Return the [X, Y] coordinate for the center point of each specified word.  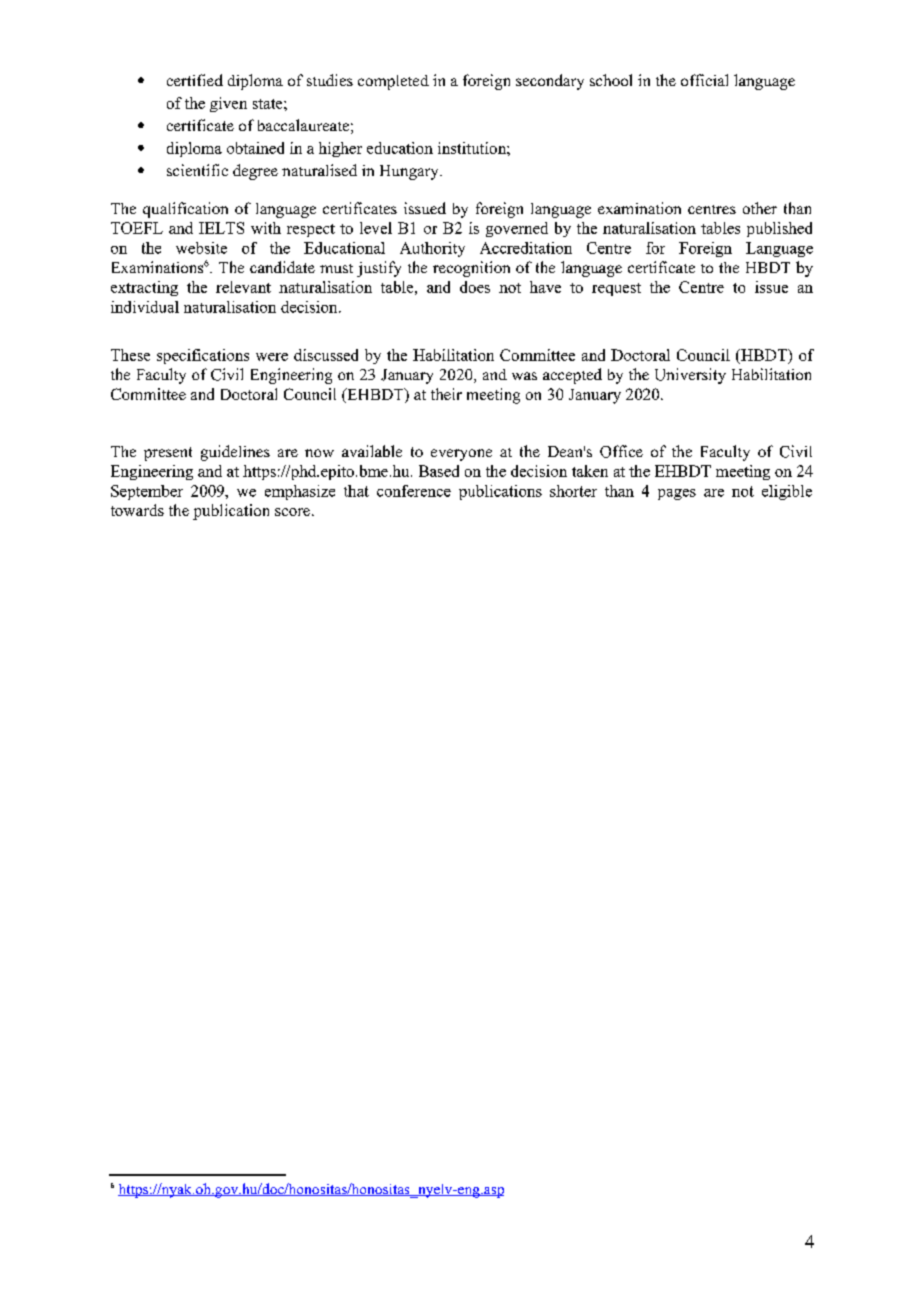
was [524, 376]
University [690, 376]
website [201, 248]
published [779, 229]
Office [621, 451]
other [760, 208]
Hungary [410, 172]
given [228, 104]
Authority [432, 249]
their [446, 394]
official [704, 80]
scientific [197, 170]
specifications [203, 356]
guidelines [235, 453]
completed [393, 82]
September [147, 492]
